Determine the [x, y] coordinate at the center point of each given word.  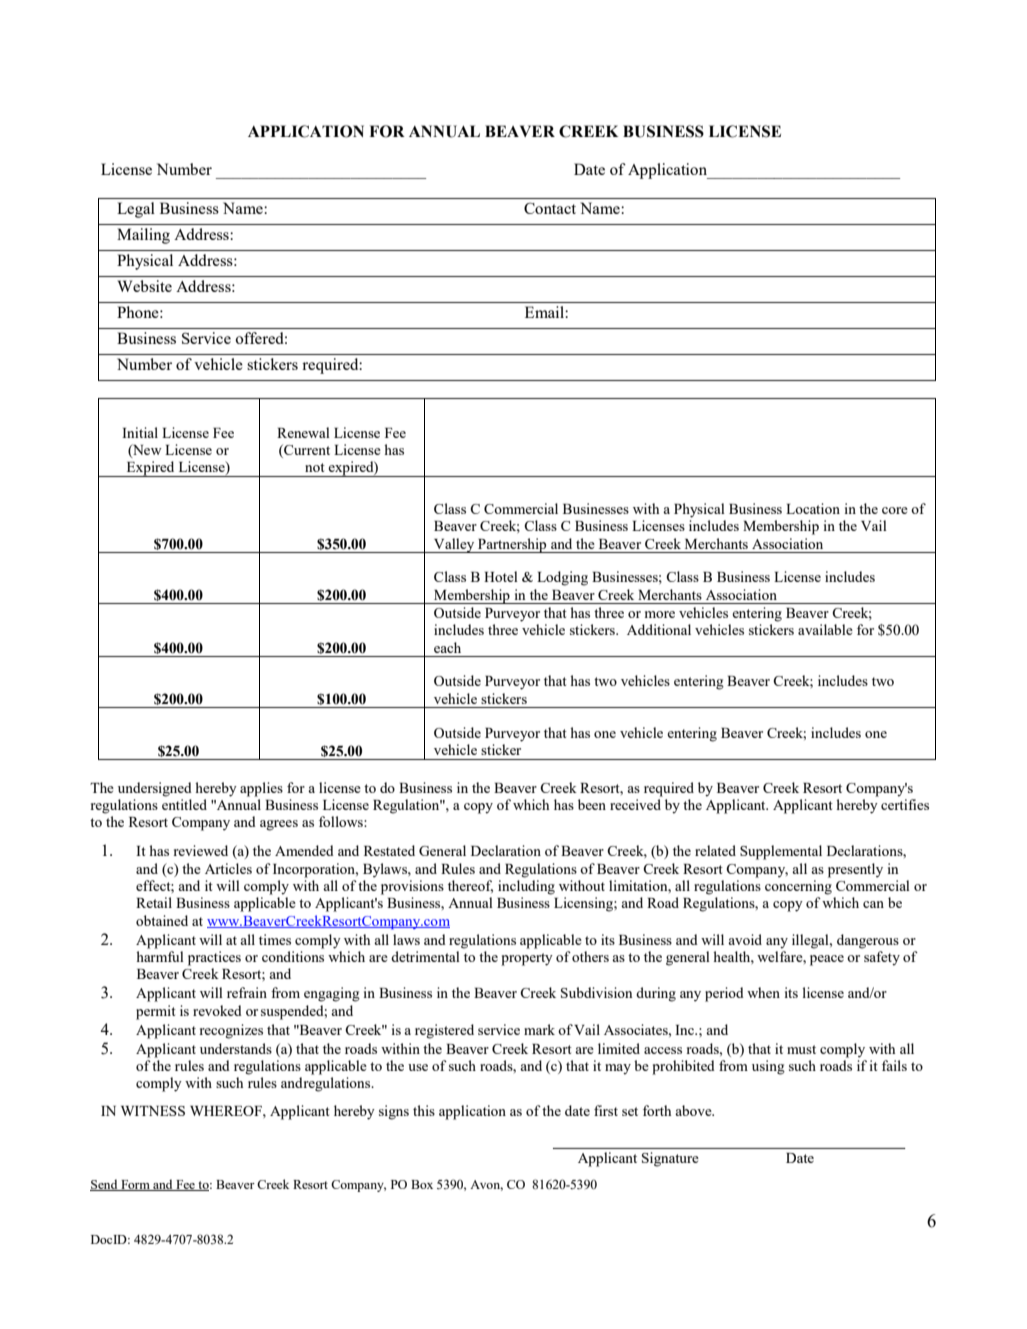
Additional [659, 629]
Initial [140, 432]
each [447, 647]
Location [813, 508]
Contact [550, 208]
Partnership [512, 545]
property [527, 959]
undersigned [155, 789]
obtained [162, 920]
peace [827, 960]
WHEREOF [227, 1111]
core [895, 510]
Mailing [143, 236]
